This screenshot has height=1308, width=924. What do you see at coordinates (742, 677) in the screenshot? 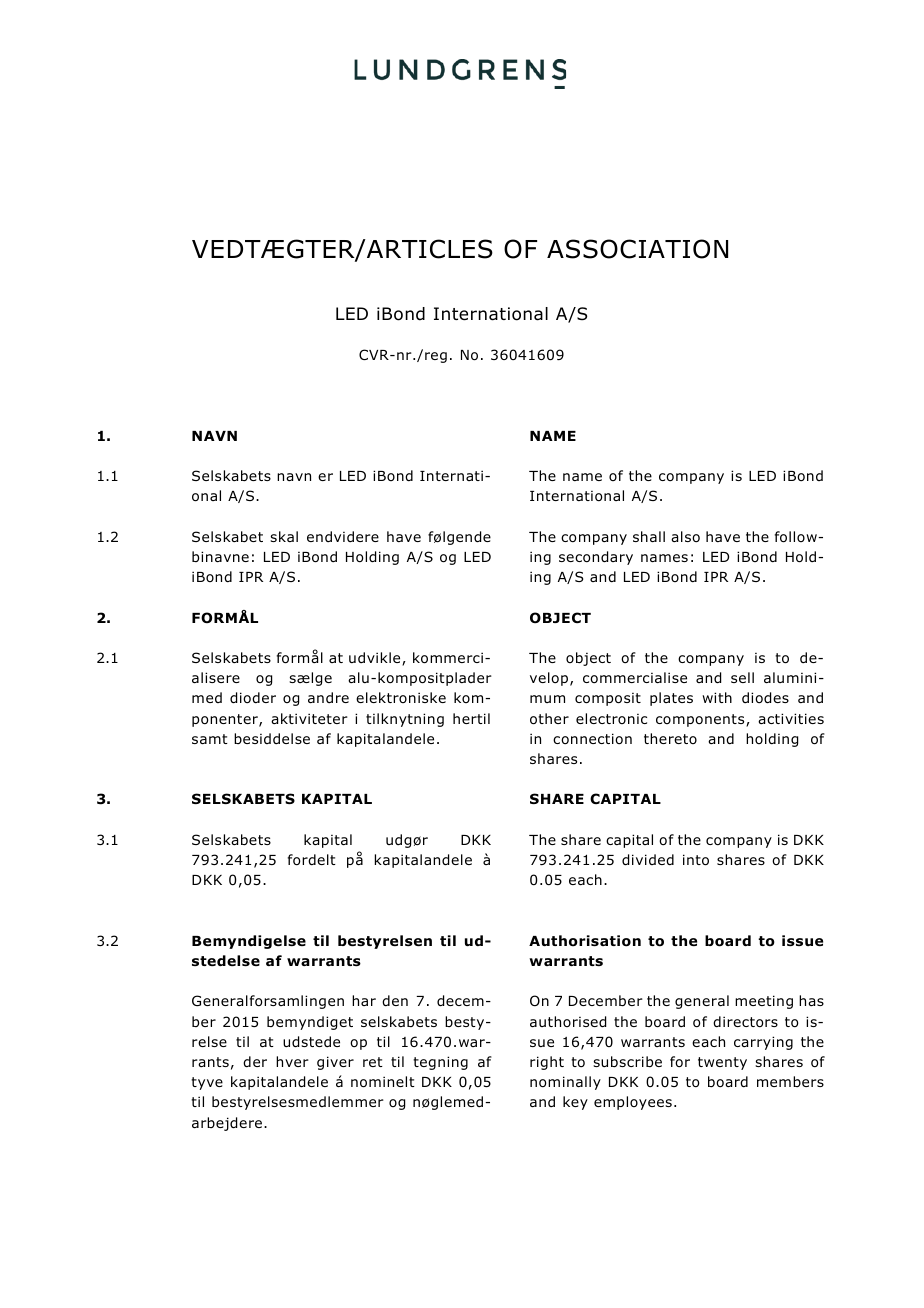
I see `sell` at bounding box center [742, 677].
